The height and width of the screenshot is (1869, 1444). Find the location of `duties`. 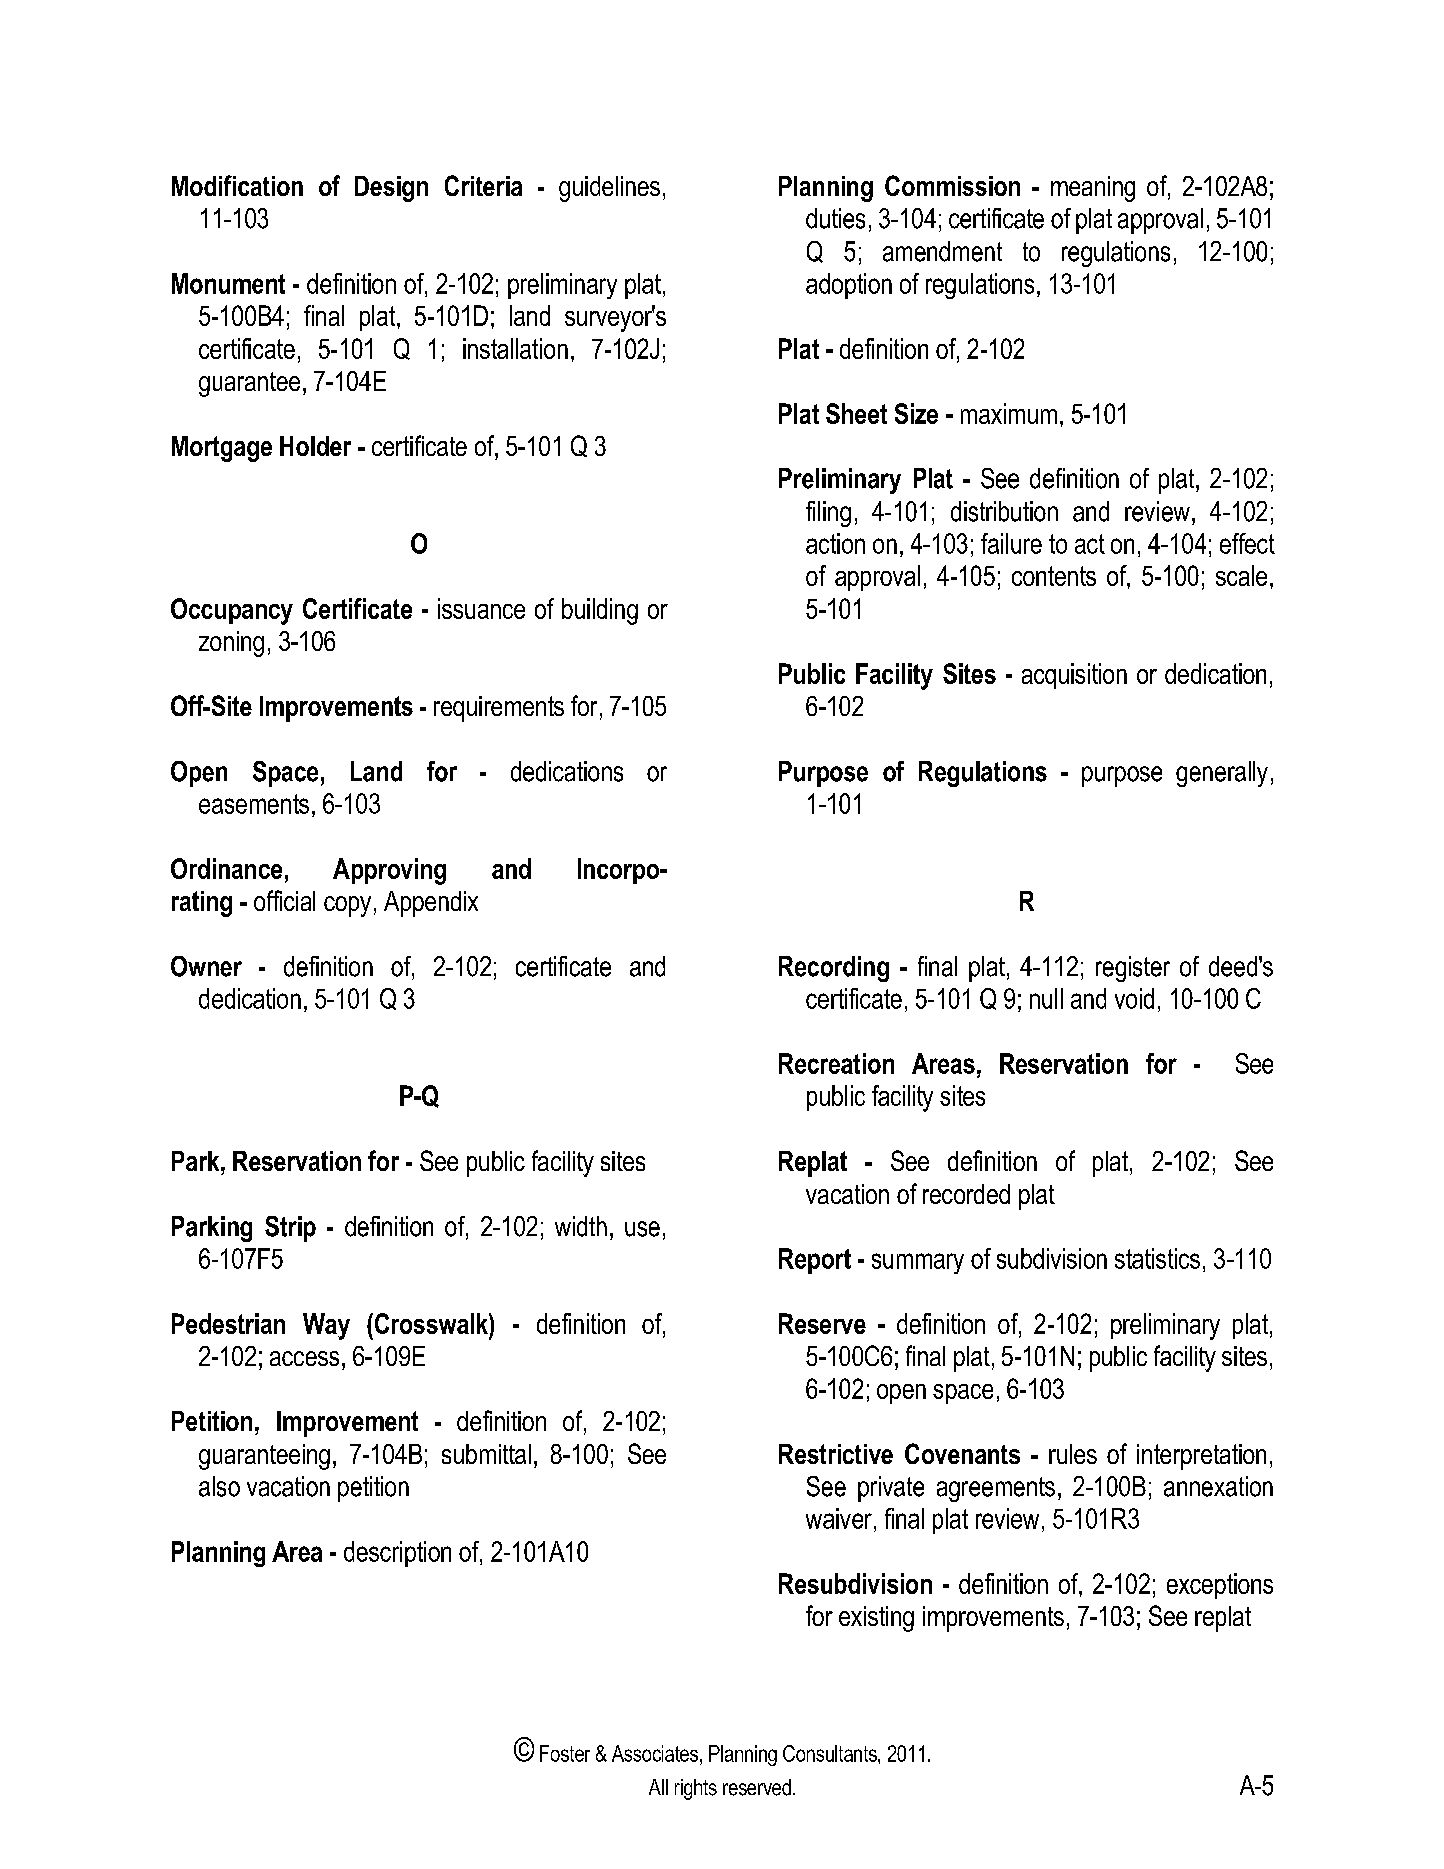

duties is located at coordinates (835, 218).
